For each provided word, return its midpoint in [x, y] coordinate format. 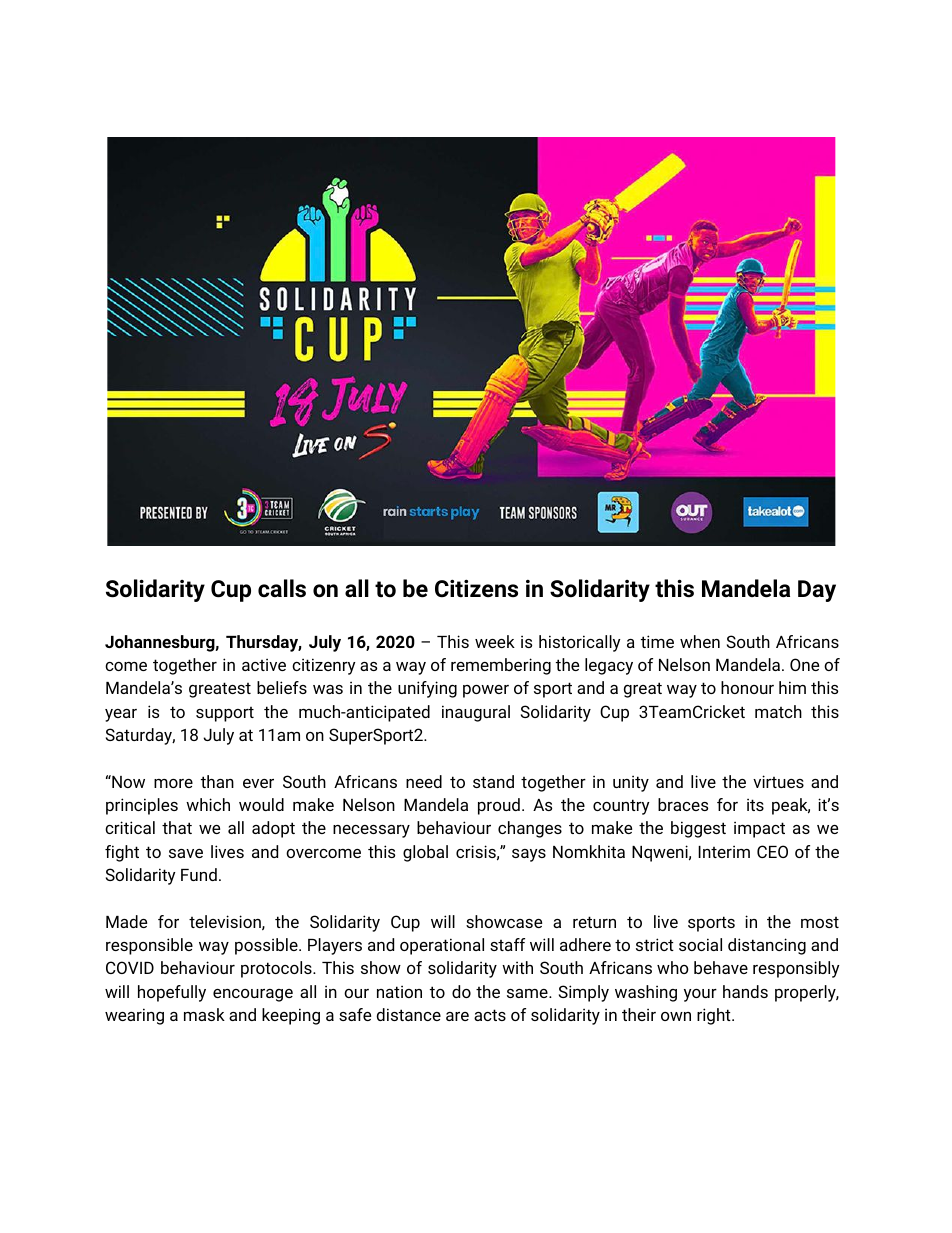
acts [490, 1015]
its [755, 804]
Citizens [476, 588]
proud [499, 806]
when [700, 641]
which [208, 804]
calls [282, 588]
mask [204, 1014]
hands [745, 991]
